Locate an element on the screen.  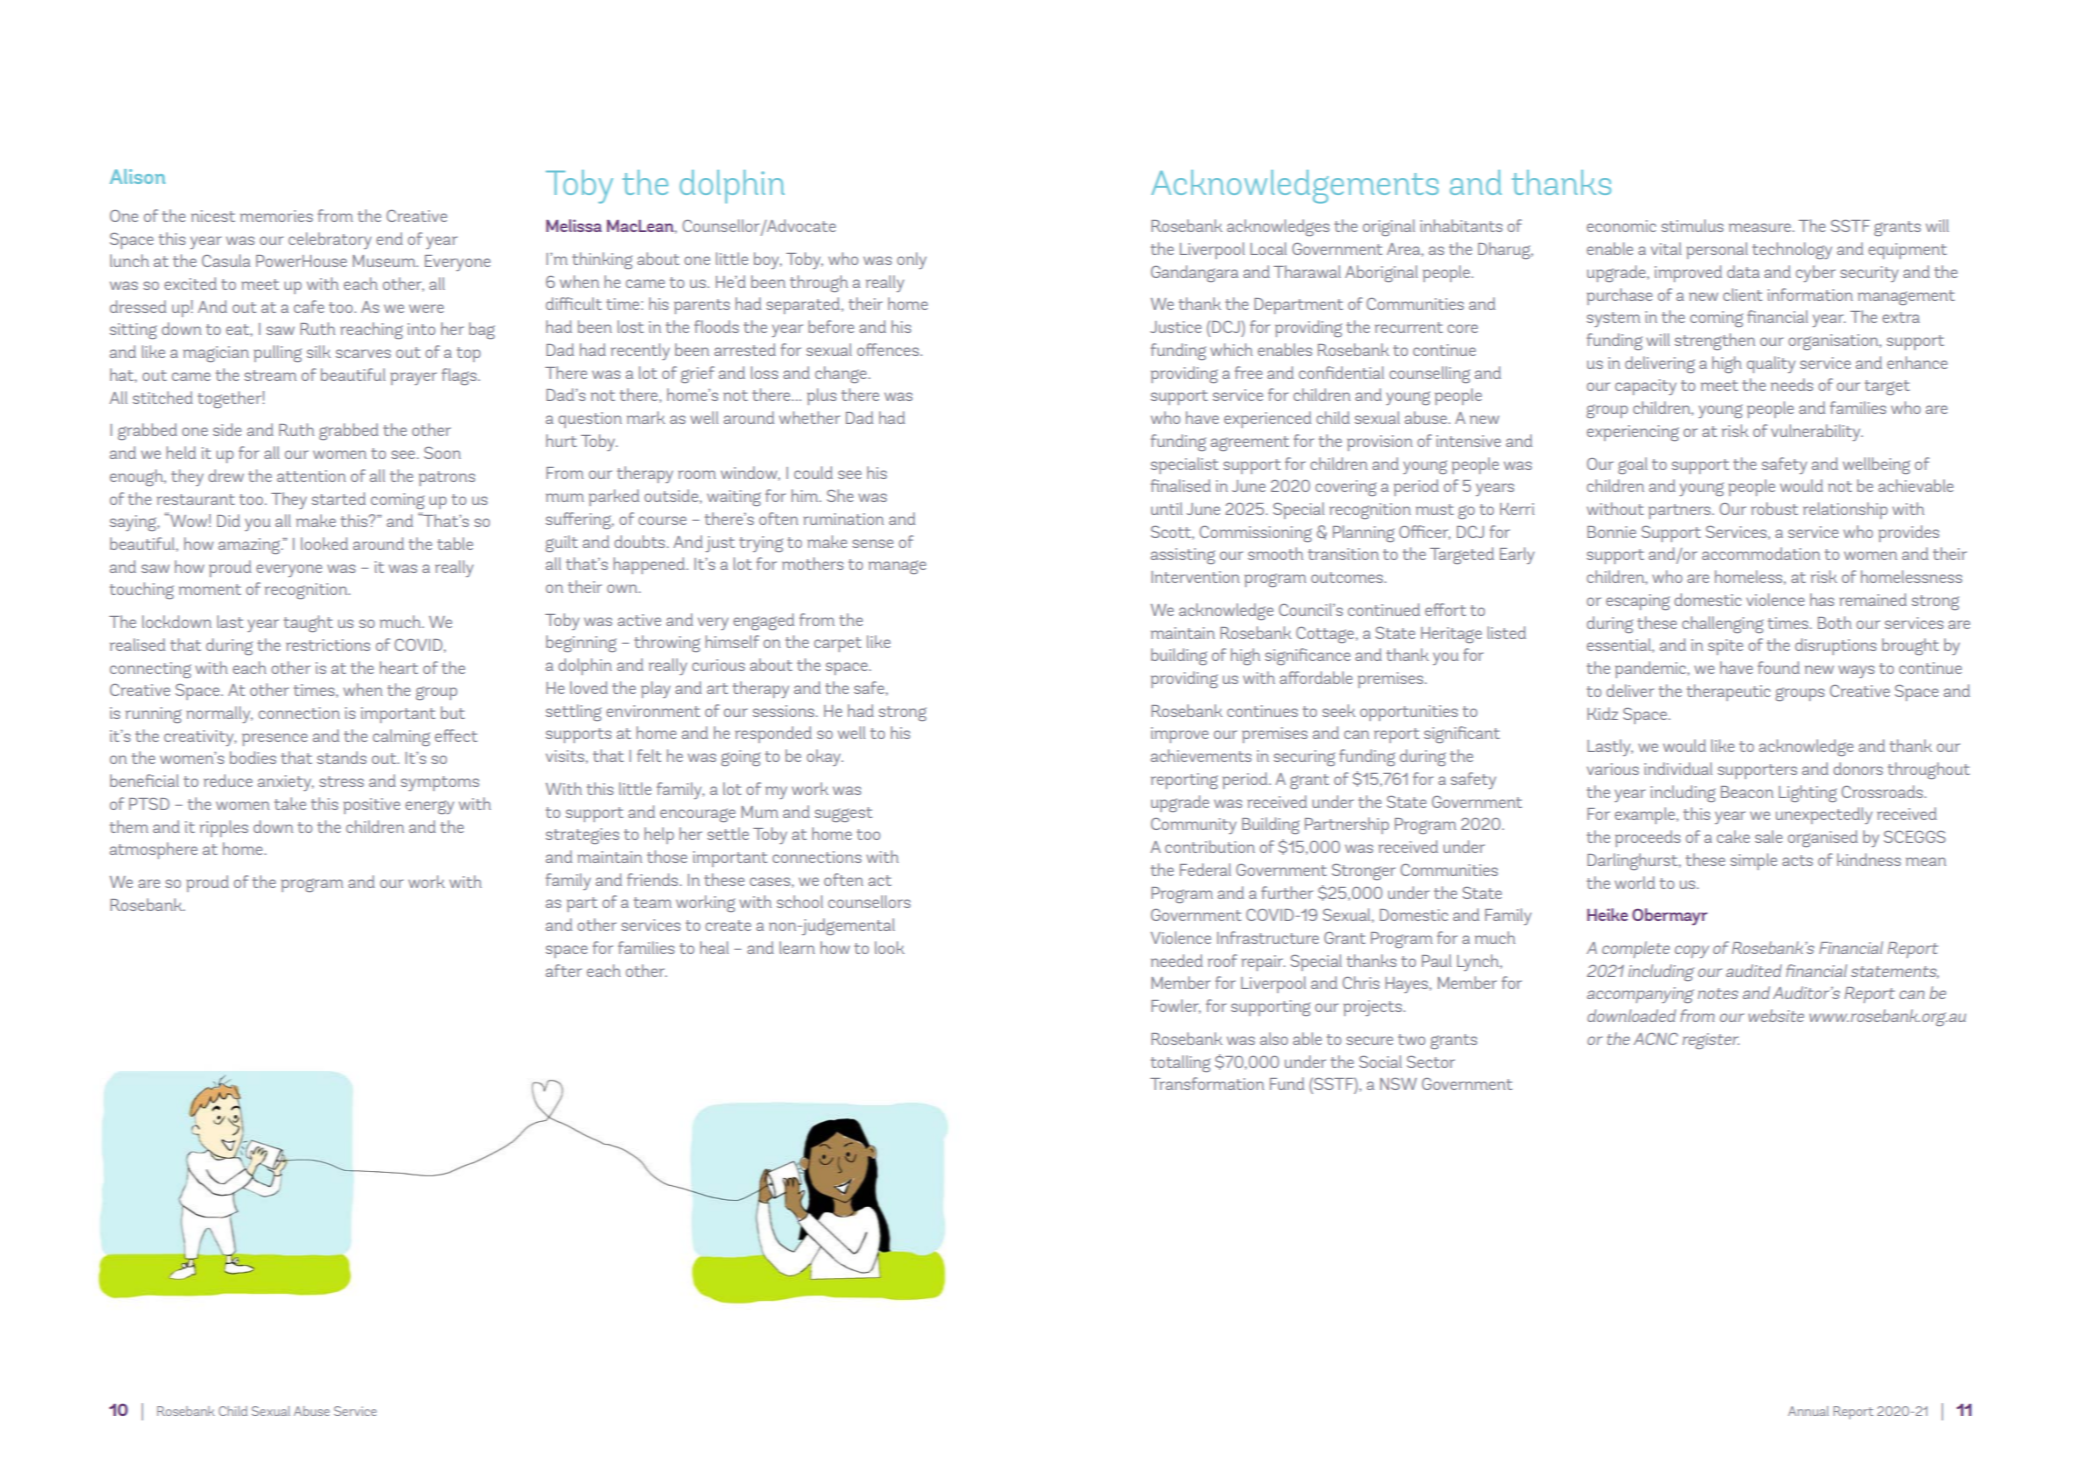
Transformation is located at coordinates (1207, 1083).
